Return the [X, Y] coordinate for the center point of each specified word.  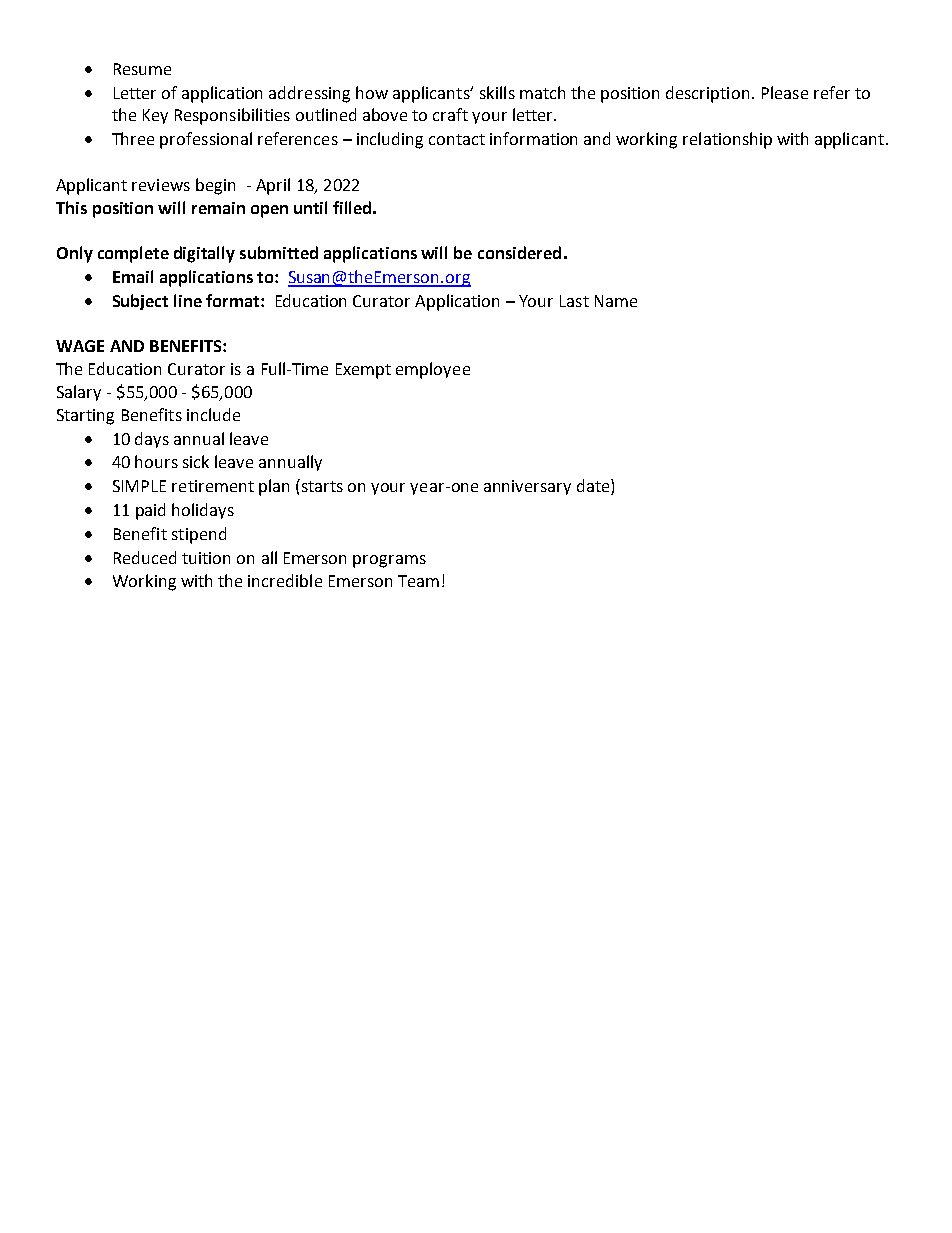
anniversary [527, 487]
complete [133, 254]
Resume [142, 69]
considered [519, 252]
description [707, 94]
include [213, 414]
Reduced [145, 557]
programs [389, 561]
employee [433, 370]
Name [616, 301]
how [372, 92]
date [594, 487]
